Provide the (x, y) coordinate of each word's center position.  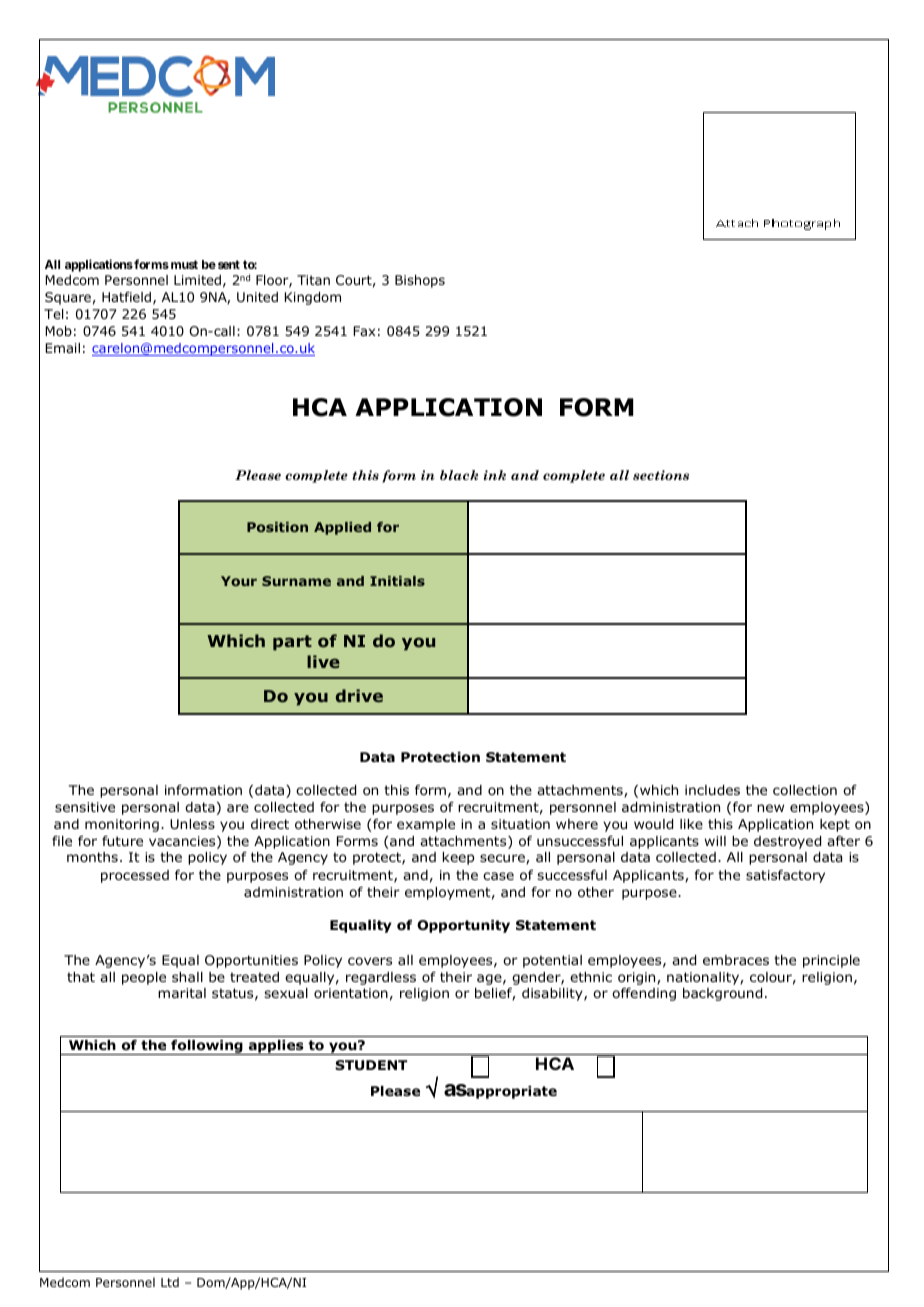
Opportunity (463, 926)
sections (661, 475)
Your (239, 581)
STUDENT (371, 1065)
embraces (736, 960)
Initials (397, 581)
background (722, 994)
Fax (364, 331)
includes (712, 790)
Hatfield (126, 297)
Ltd (170, 1282)
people (144, 978)
